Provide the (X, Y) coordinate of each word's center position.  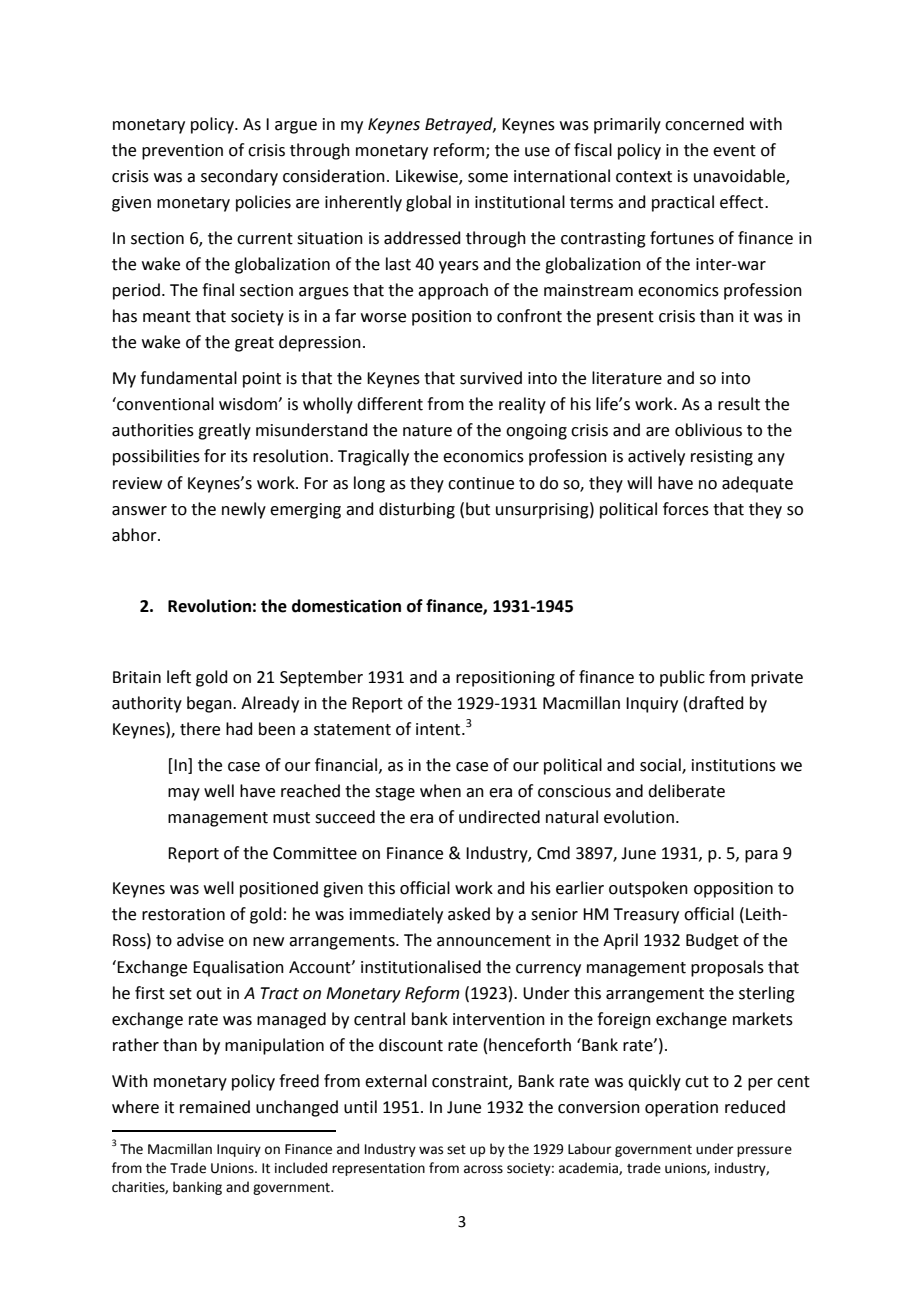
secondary (239, 177)
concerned (704, 124)
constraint (471, 1082)
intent (439, 729)
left (179, 677)
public (682, 678)
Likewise (428, 177)
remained (215, 1107)
